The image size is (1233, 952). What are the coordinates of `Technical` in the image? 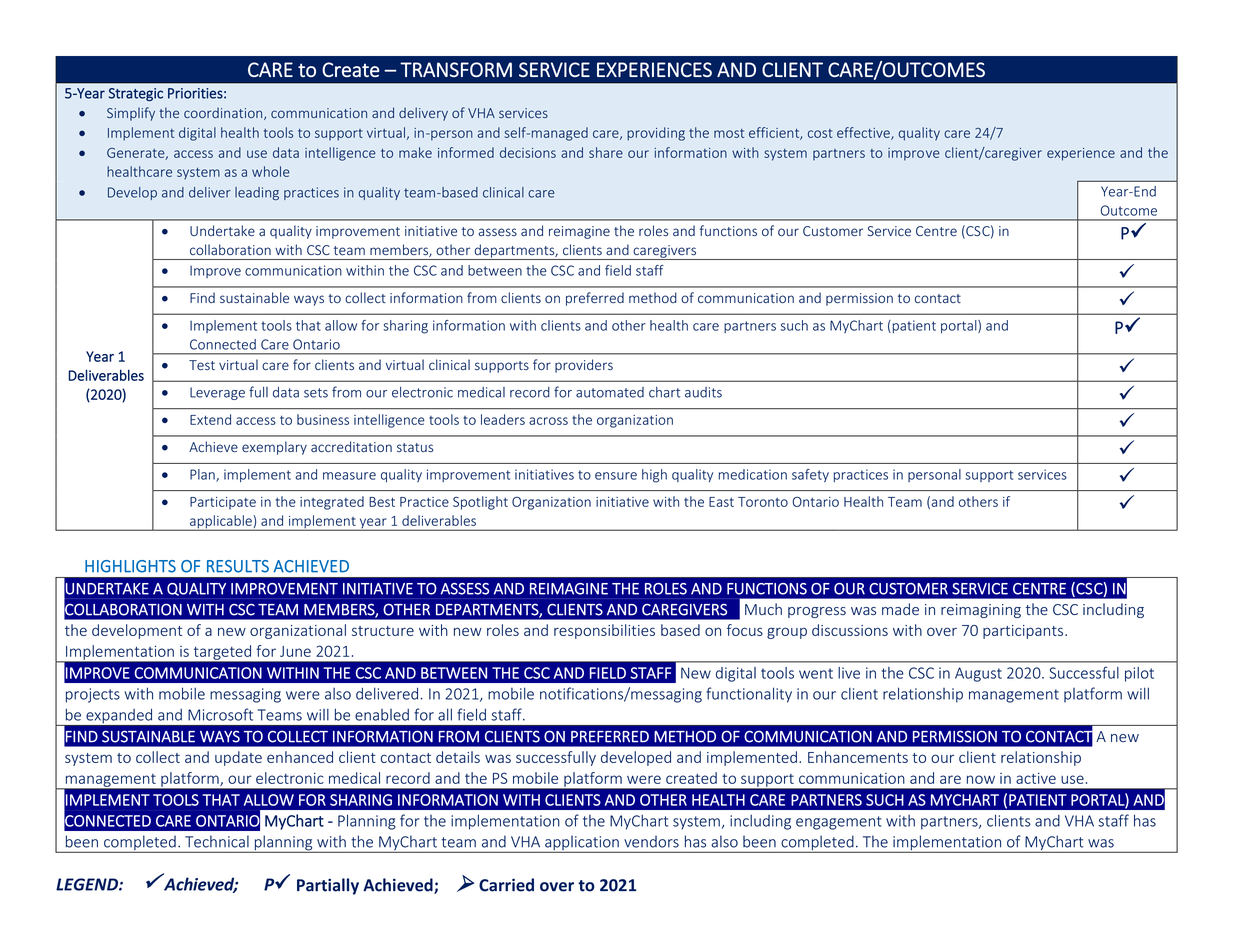 It's located at (217, 841).
